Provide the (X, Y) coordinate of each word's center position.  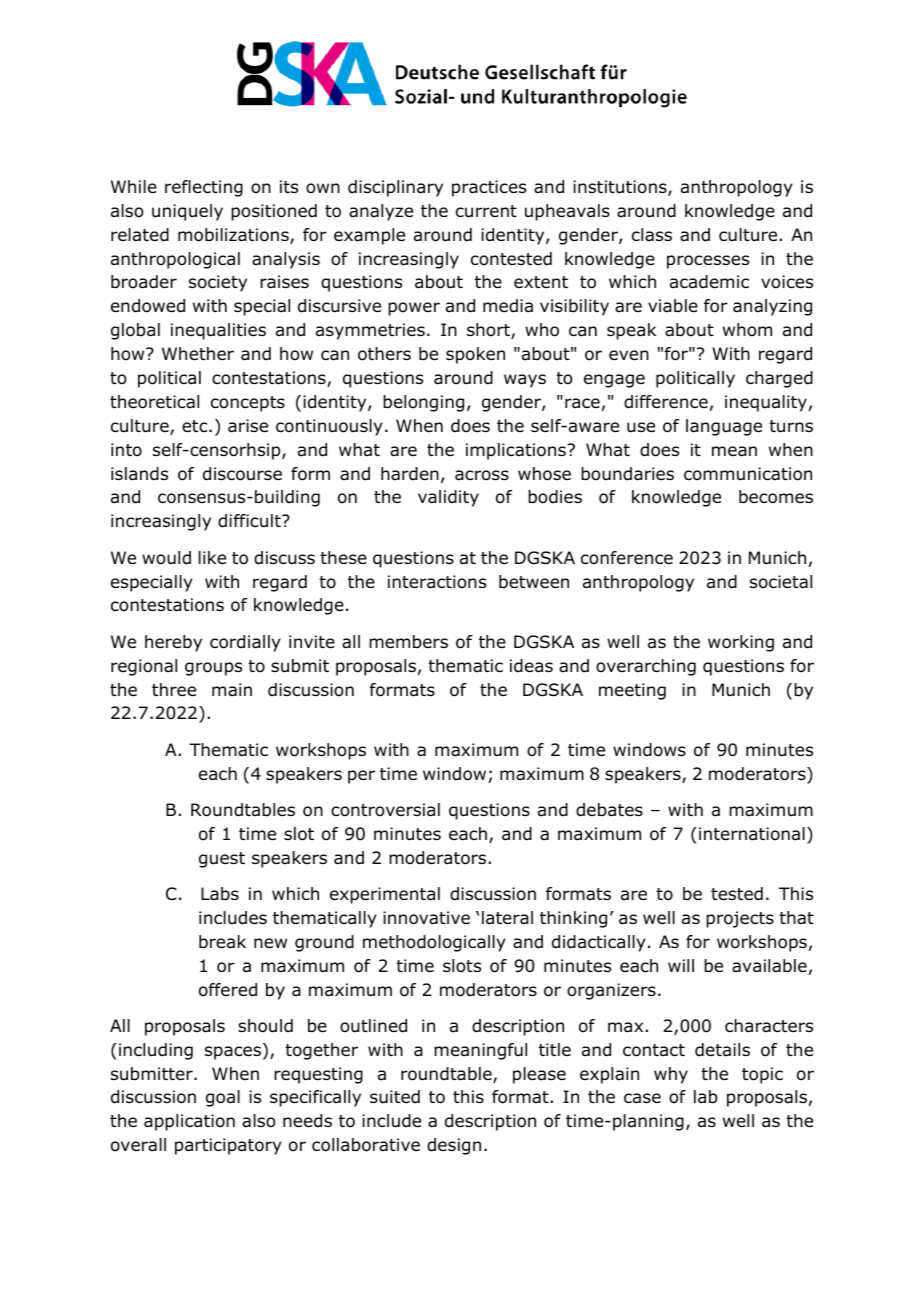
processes (708, 262)
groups (213, 669)
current (486, 211)
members (408, 642)
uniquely (187, 212)
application (189, 1122)
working (741, 643)
